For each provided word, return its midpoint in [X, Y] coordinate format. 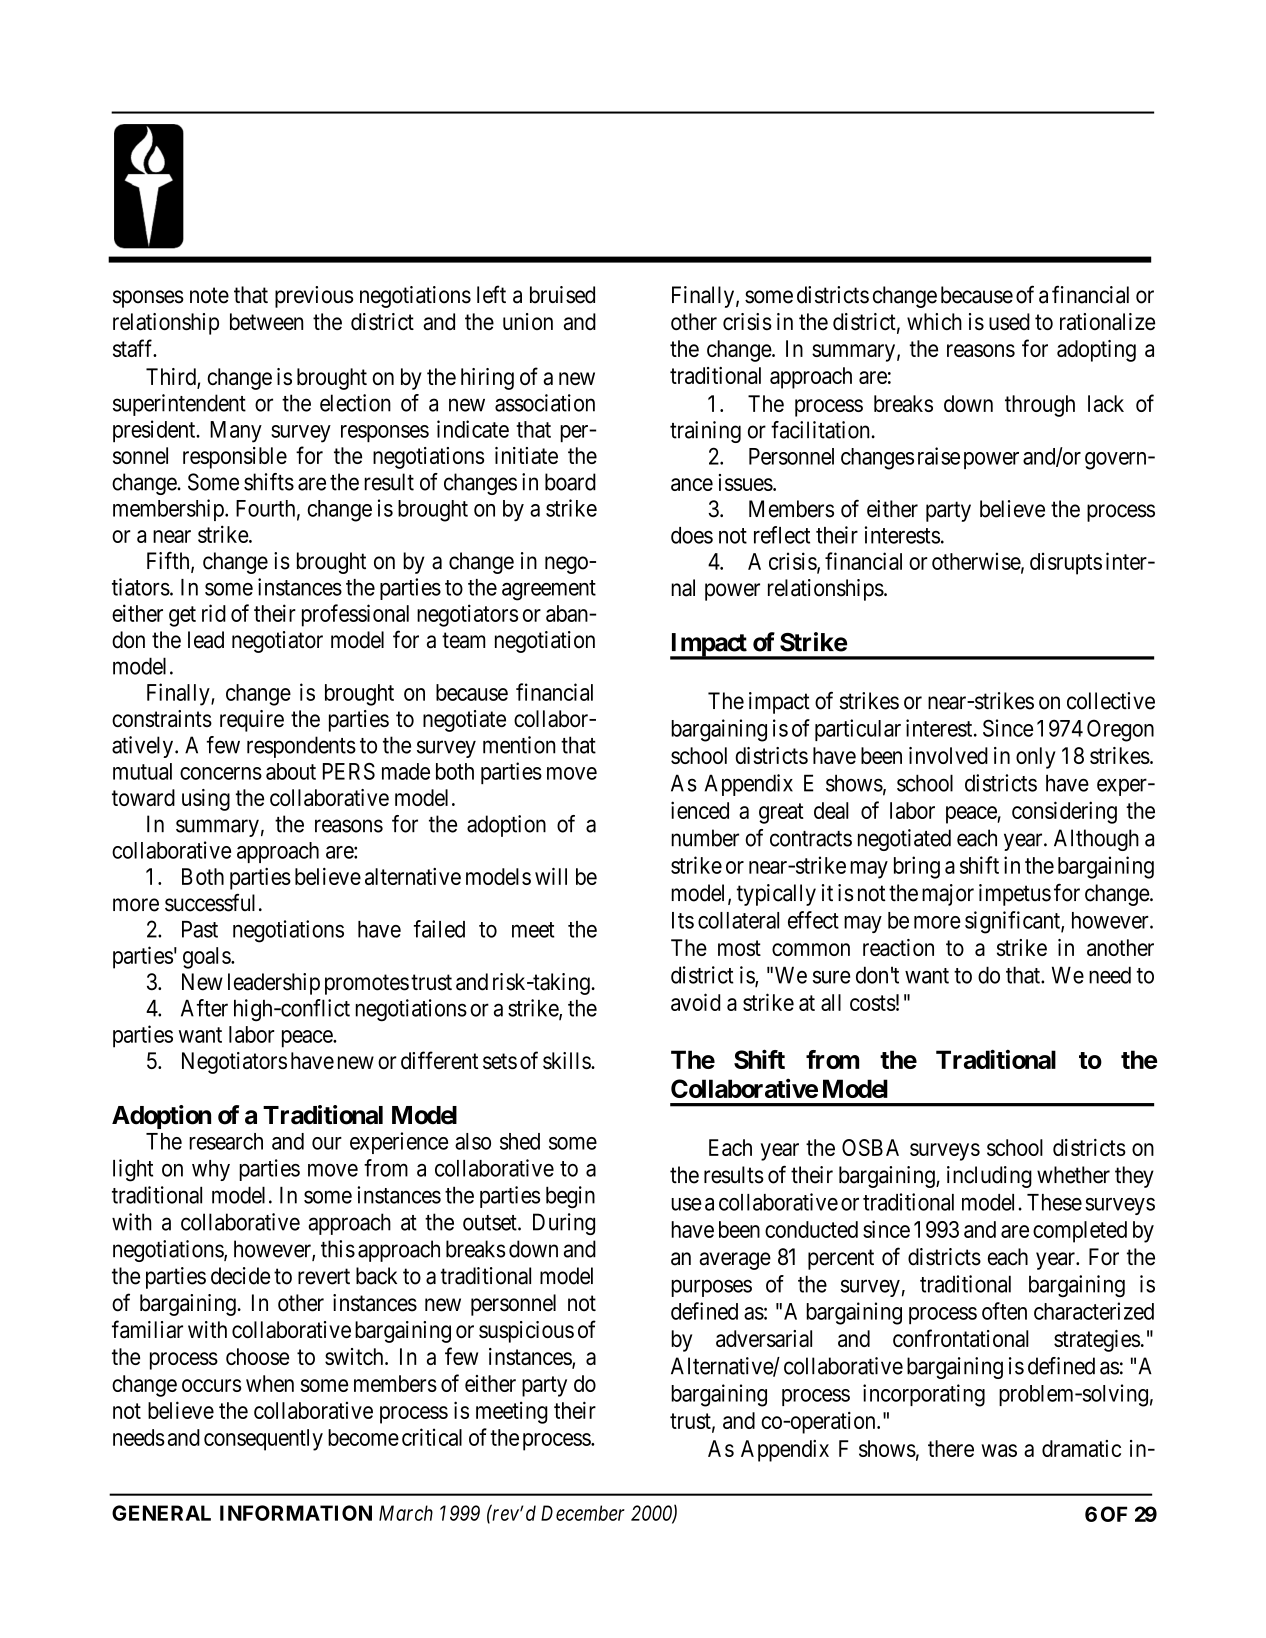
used [1009, 321]
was [999, 1450]
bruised [562, 295]
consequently [263, 1440]
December [583, 1513]
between [266, 321]
